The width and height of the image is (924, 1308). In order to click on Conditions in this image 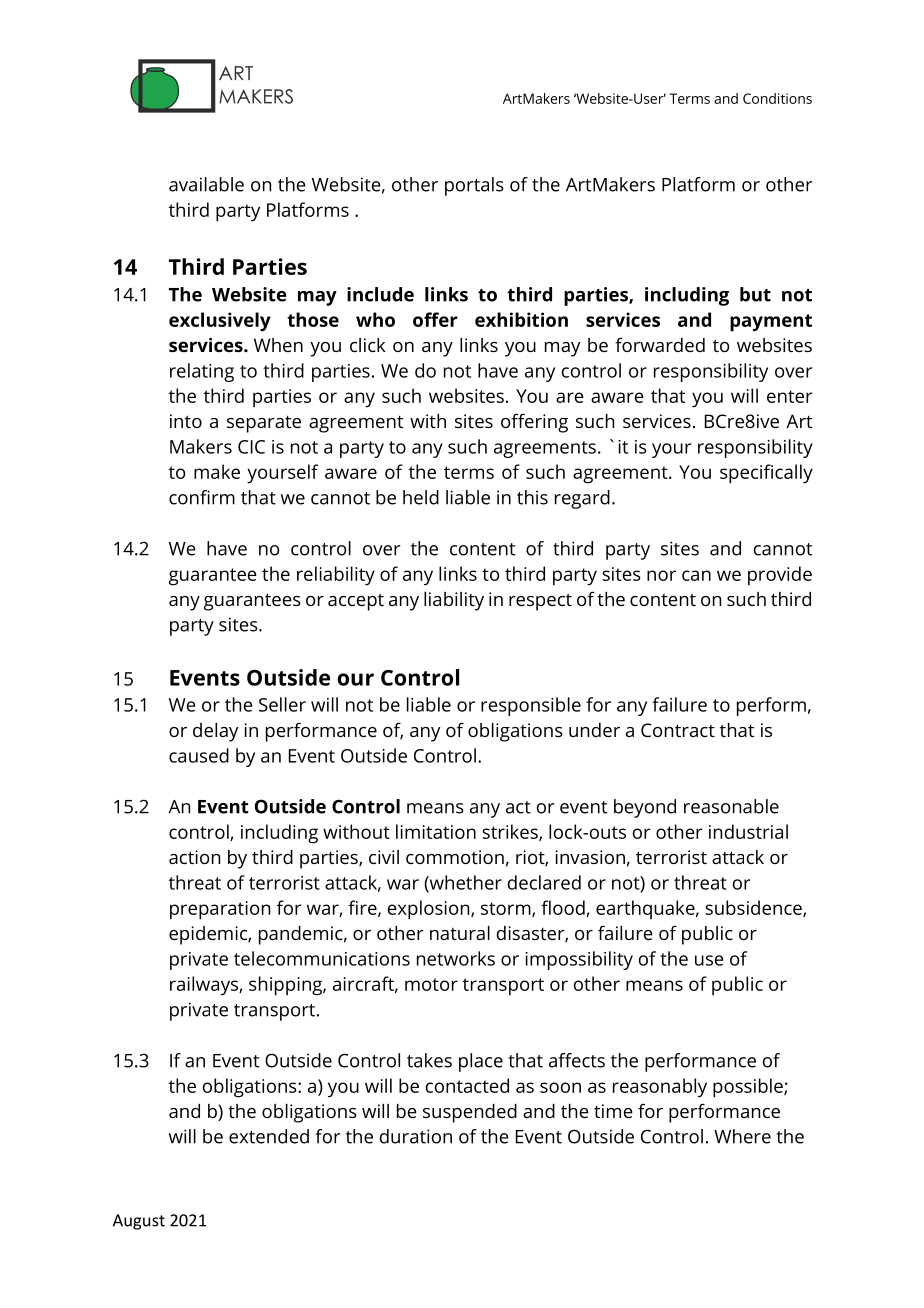, I will do `click(777, 98)`.
